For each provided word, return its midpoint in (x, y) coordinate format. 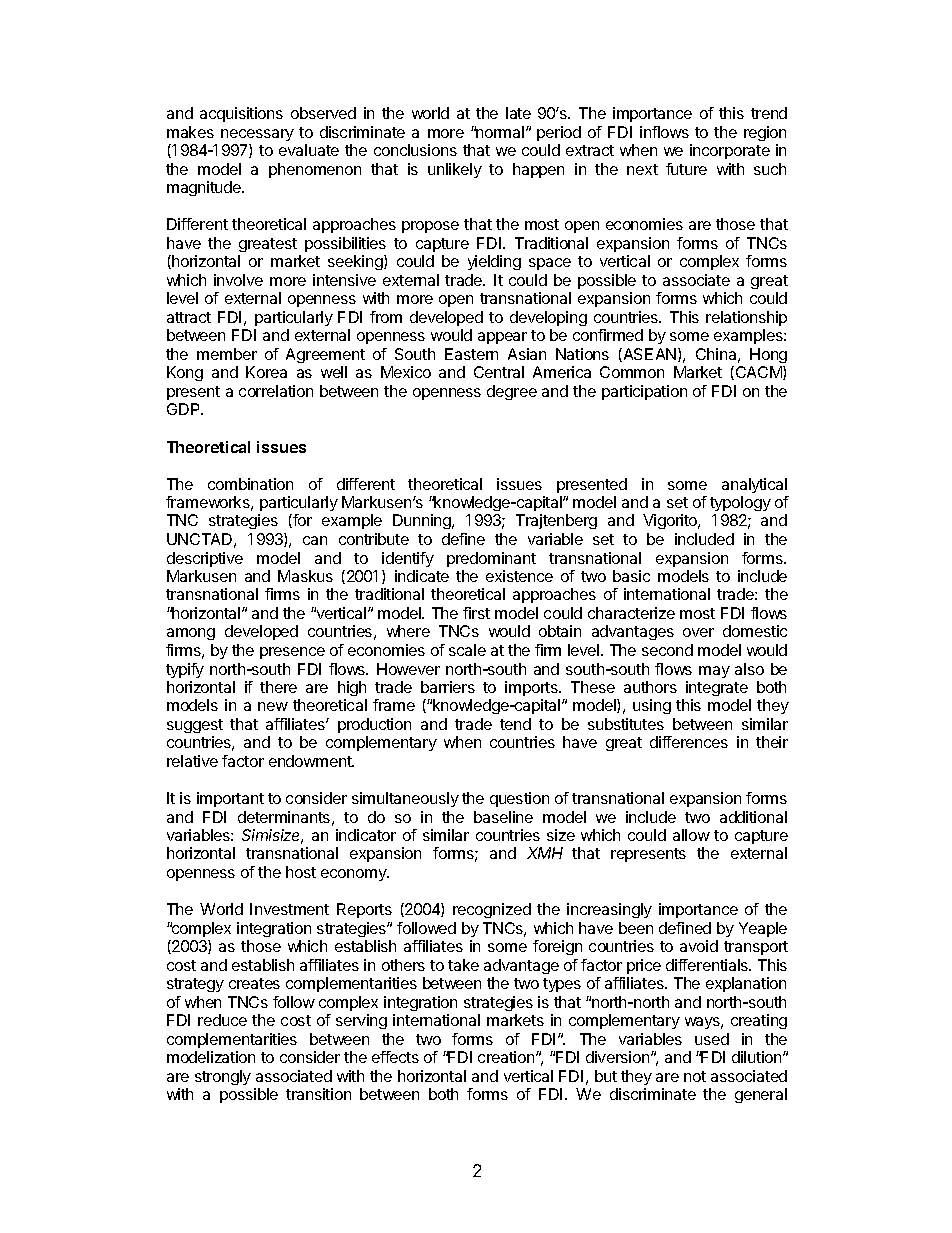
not (695, 1076)
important (230, 799)
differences (689, 742)
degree (512, 392)
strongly (223, 1077)
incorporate (730, 151)
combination (250, 484)
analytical (754, 485)
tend (515, 724)
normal (500, 132)
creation (507, 1057)
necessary (257, 135)
